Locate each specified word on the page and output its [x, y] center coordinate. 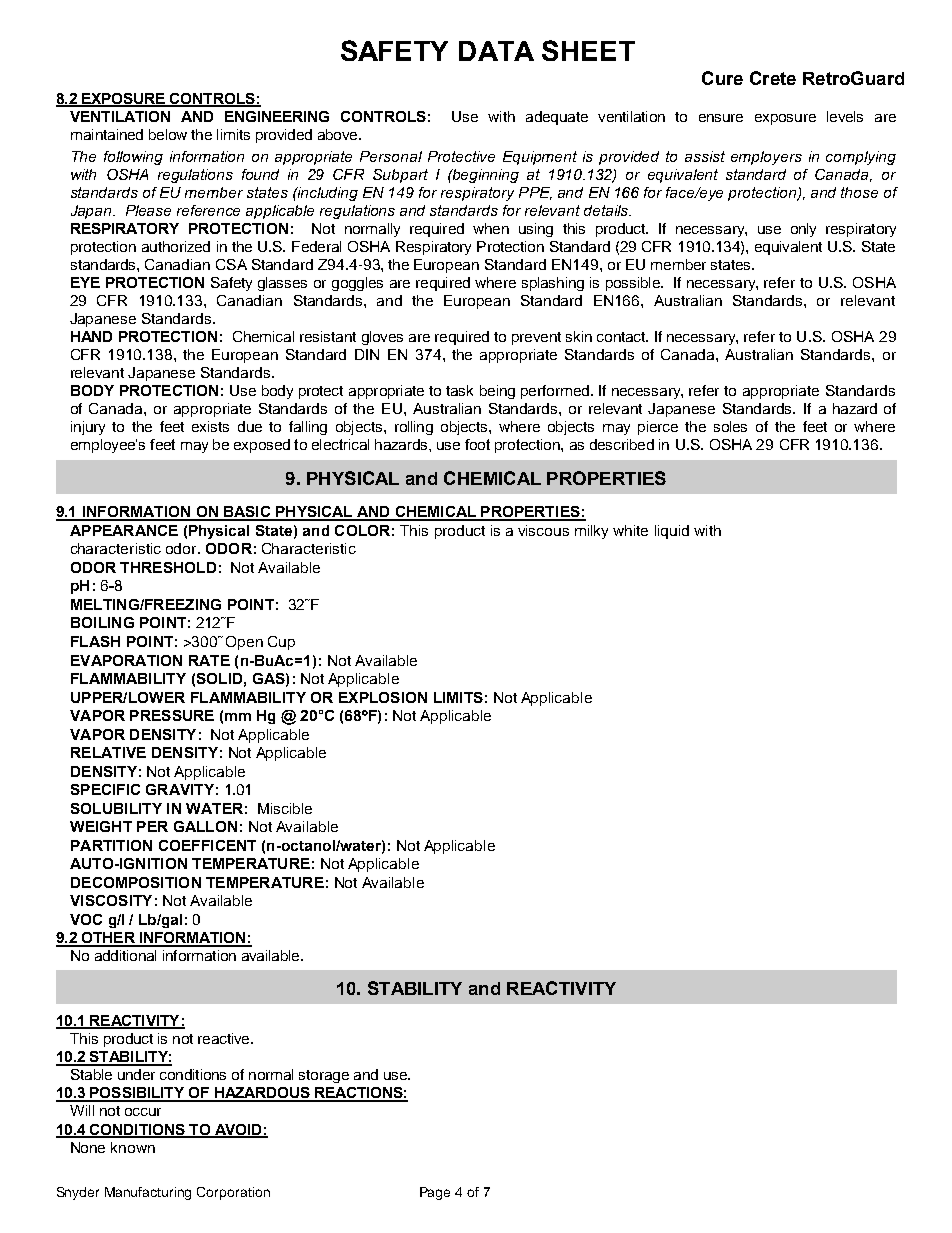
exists [210, 426]
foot [477, 444]
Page [435, 1193]
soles [730, 426]
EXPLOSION [383, 697]
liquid [672, 532]
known [133, 1147]
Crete [773, 78]
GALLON [205, 826]
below [168, 134]
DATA [496, 51]
